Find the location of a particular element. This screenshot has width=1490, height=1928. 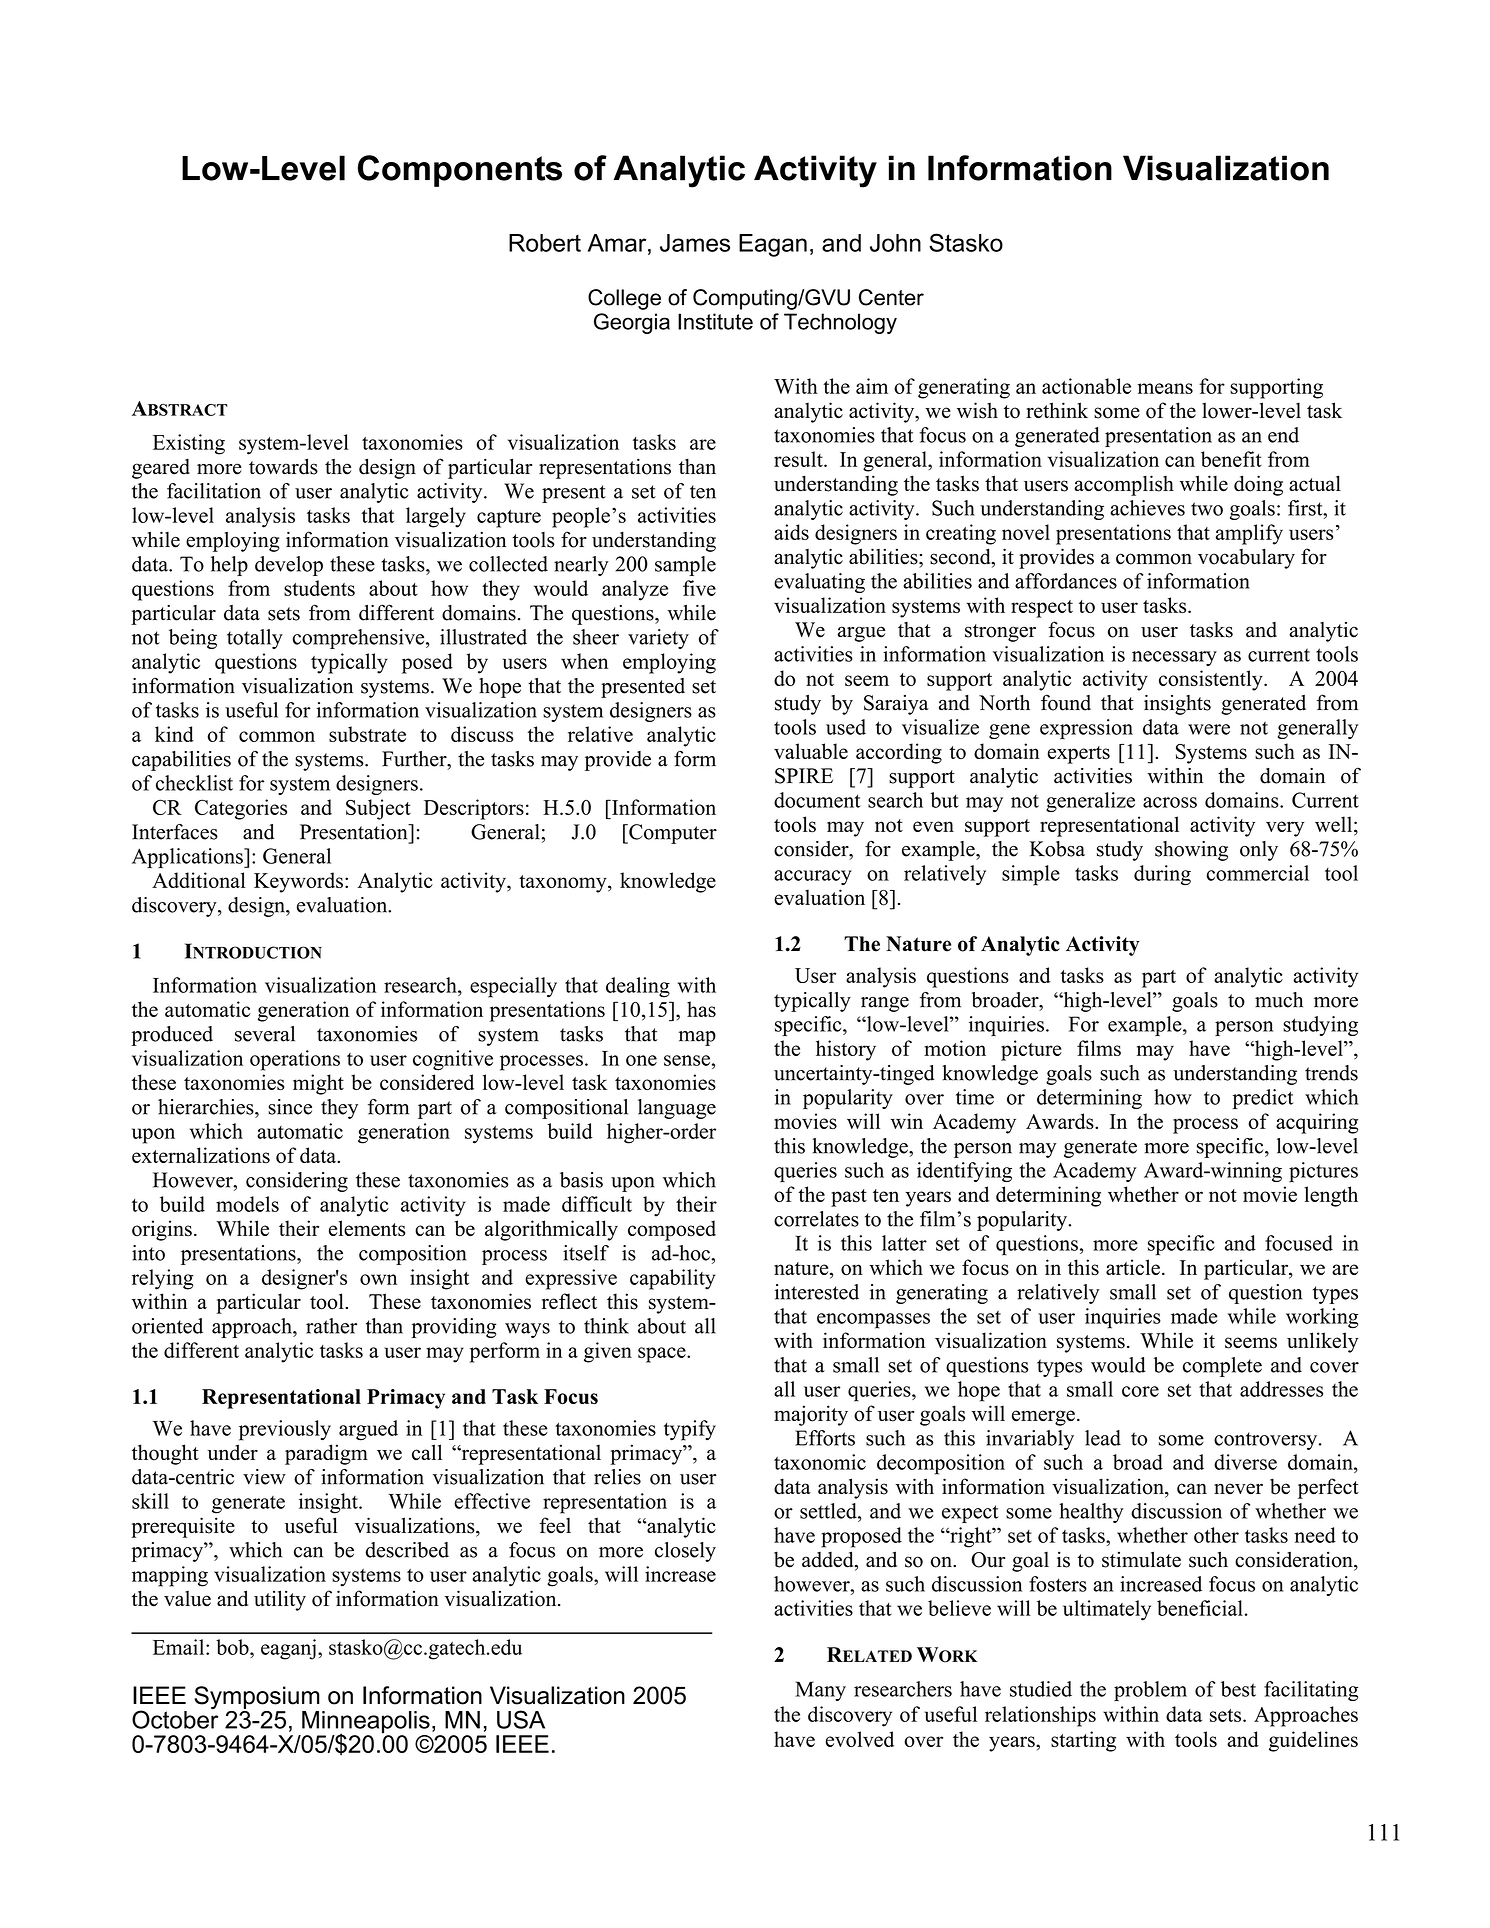

has is located at coordinates (701, 1009).
